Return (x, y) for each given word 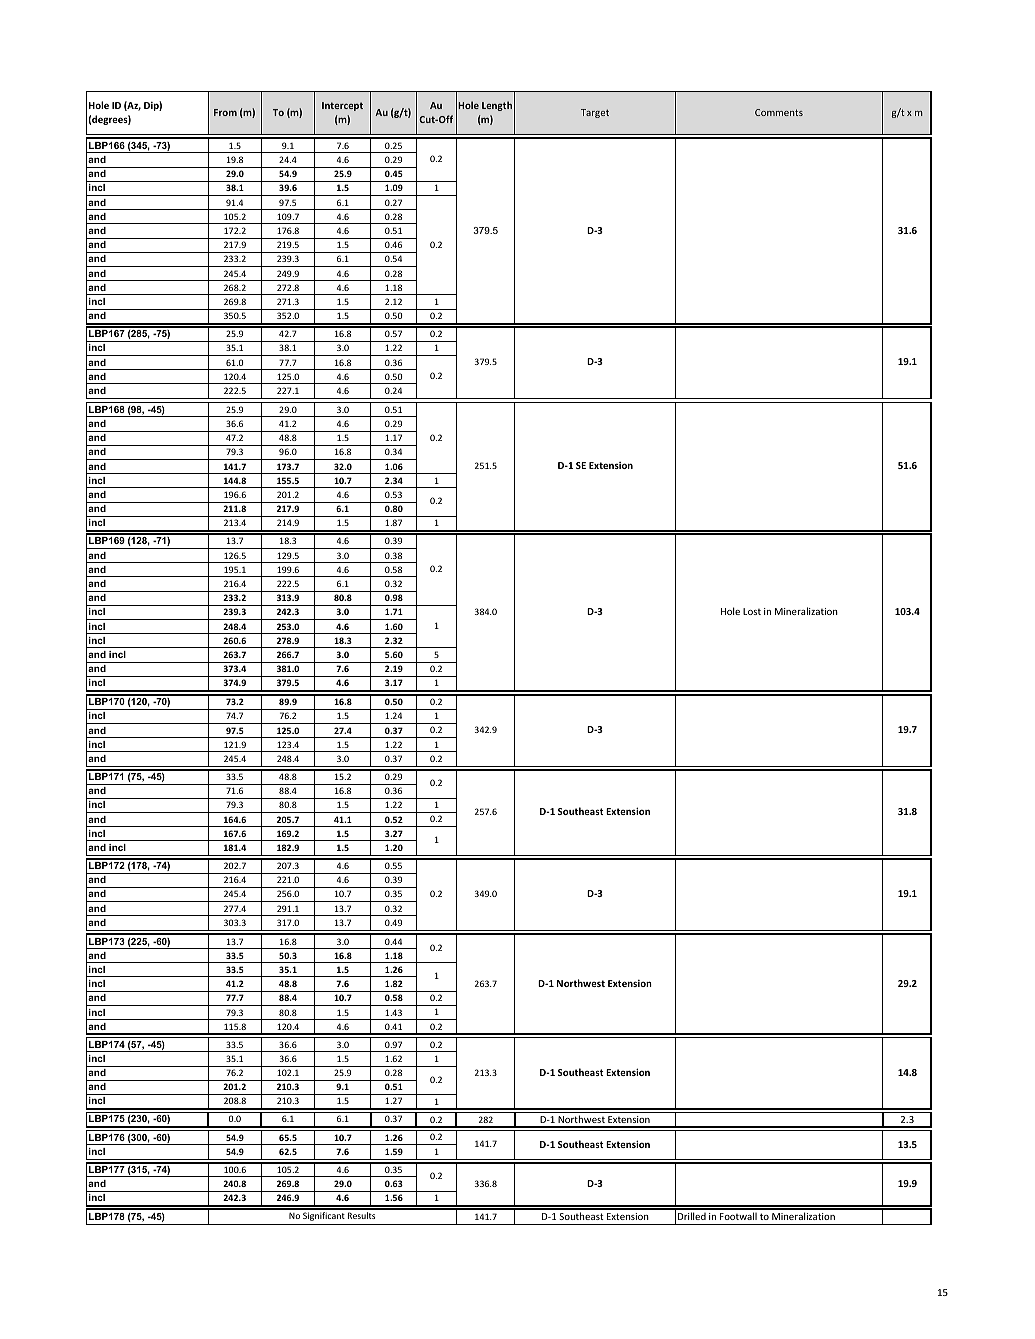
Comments (779, 112)
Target (595, 113)
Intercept (342, 106)
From (225, 112)
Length (497, 106)
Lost (752, 611)
